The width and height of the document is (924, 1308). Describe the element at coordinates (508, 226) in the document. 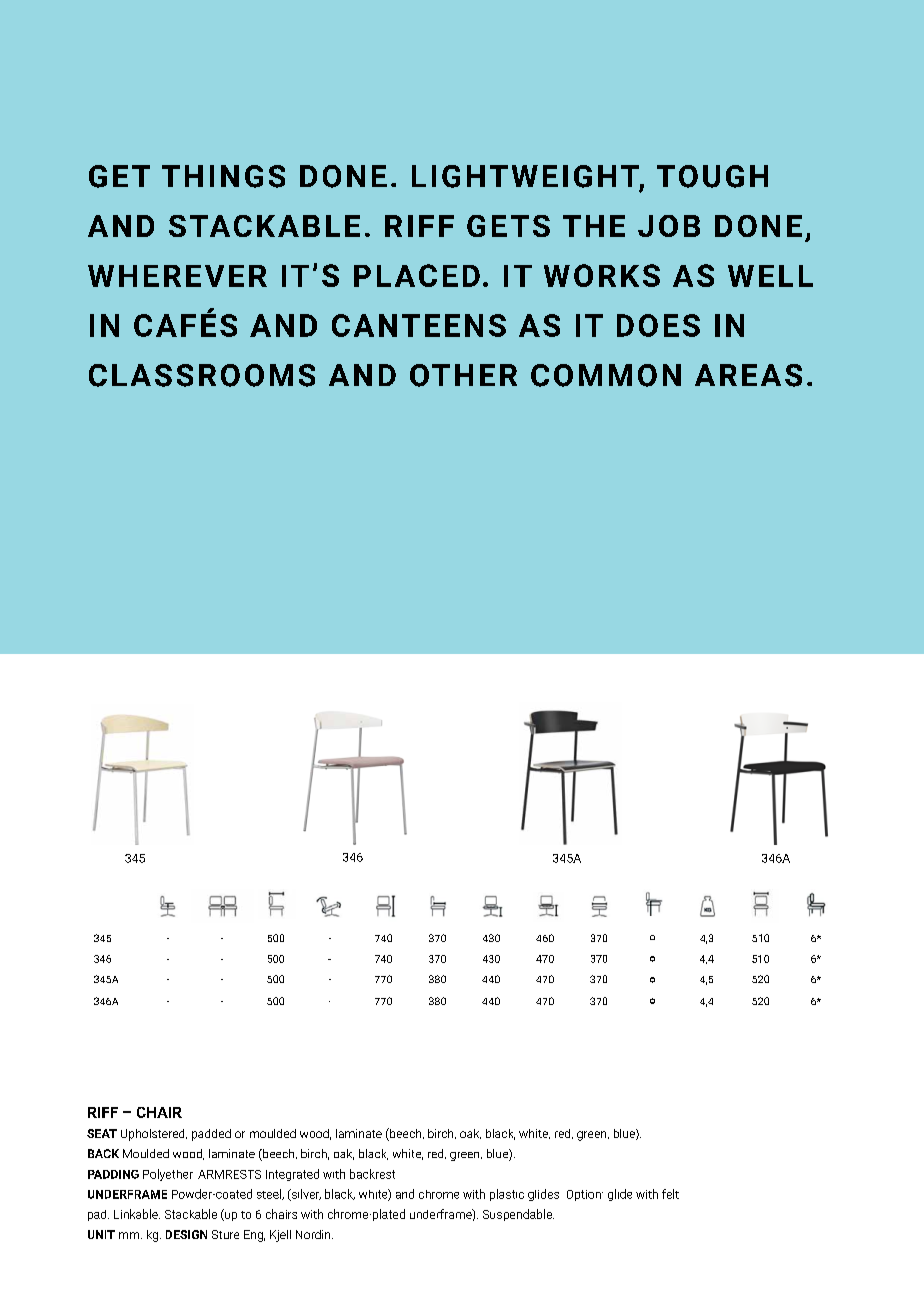

I see `GETS` at that location.
